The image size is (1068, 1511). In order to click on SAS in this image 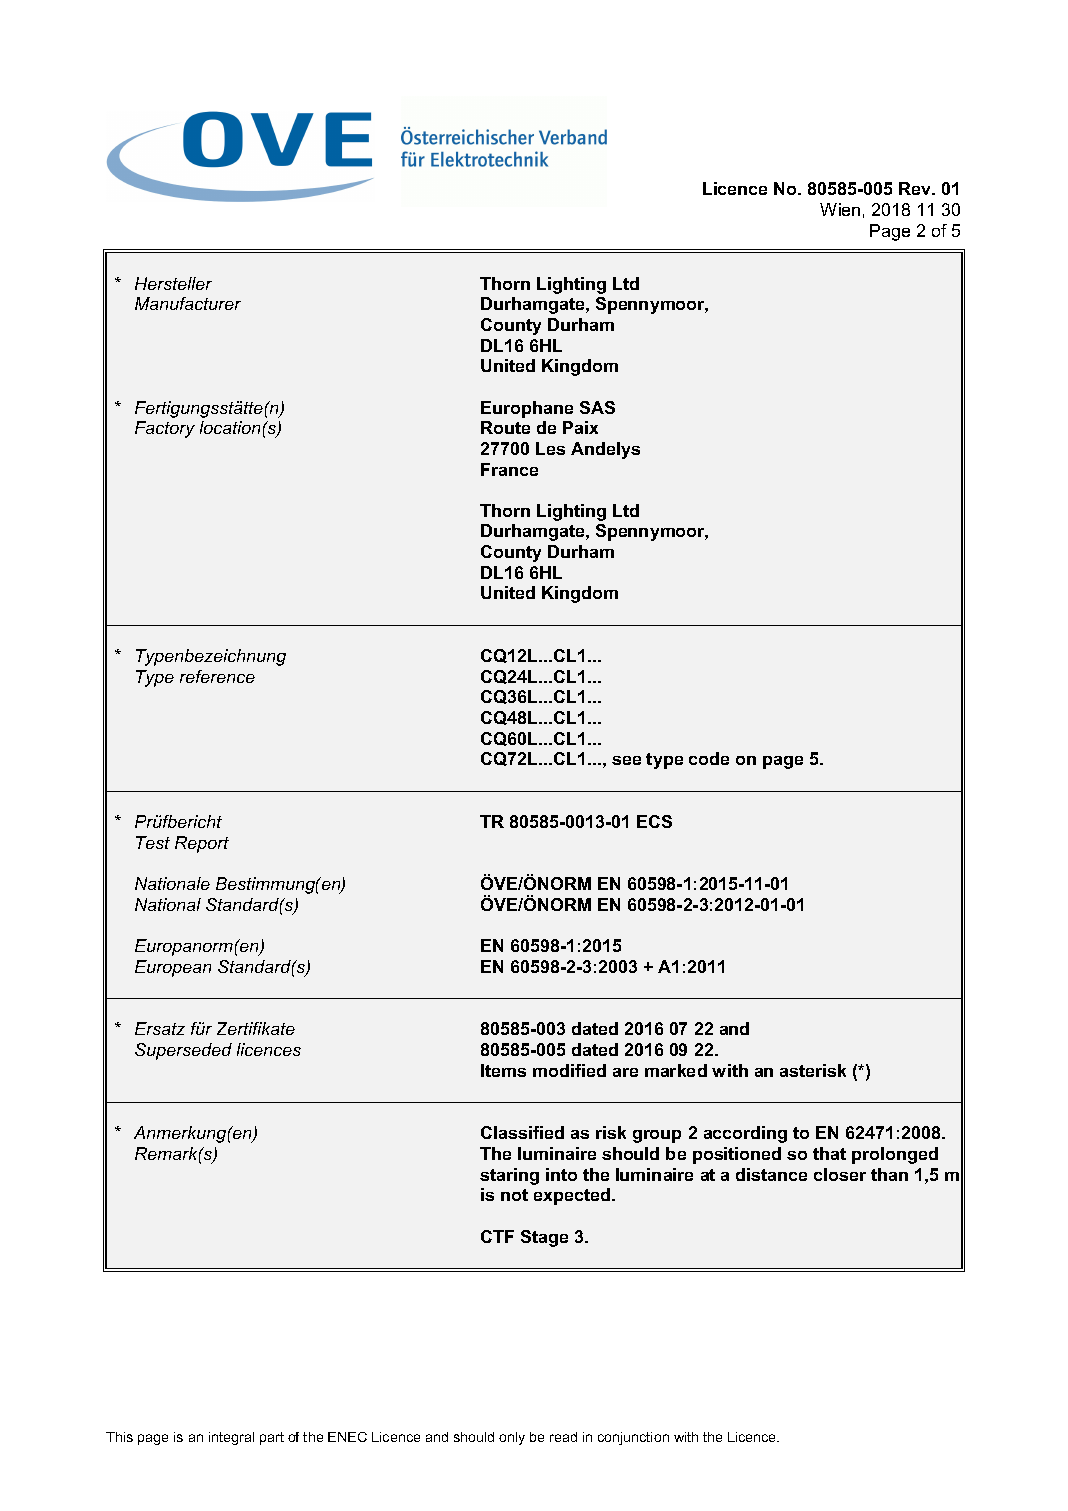, I will do `click(597, 407)`.
